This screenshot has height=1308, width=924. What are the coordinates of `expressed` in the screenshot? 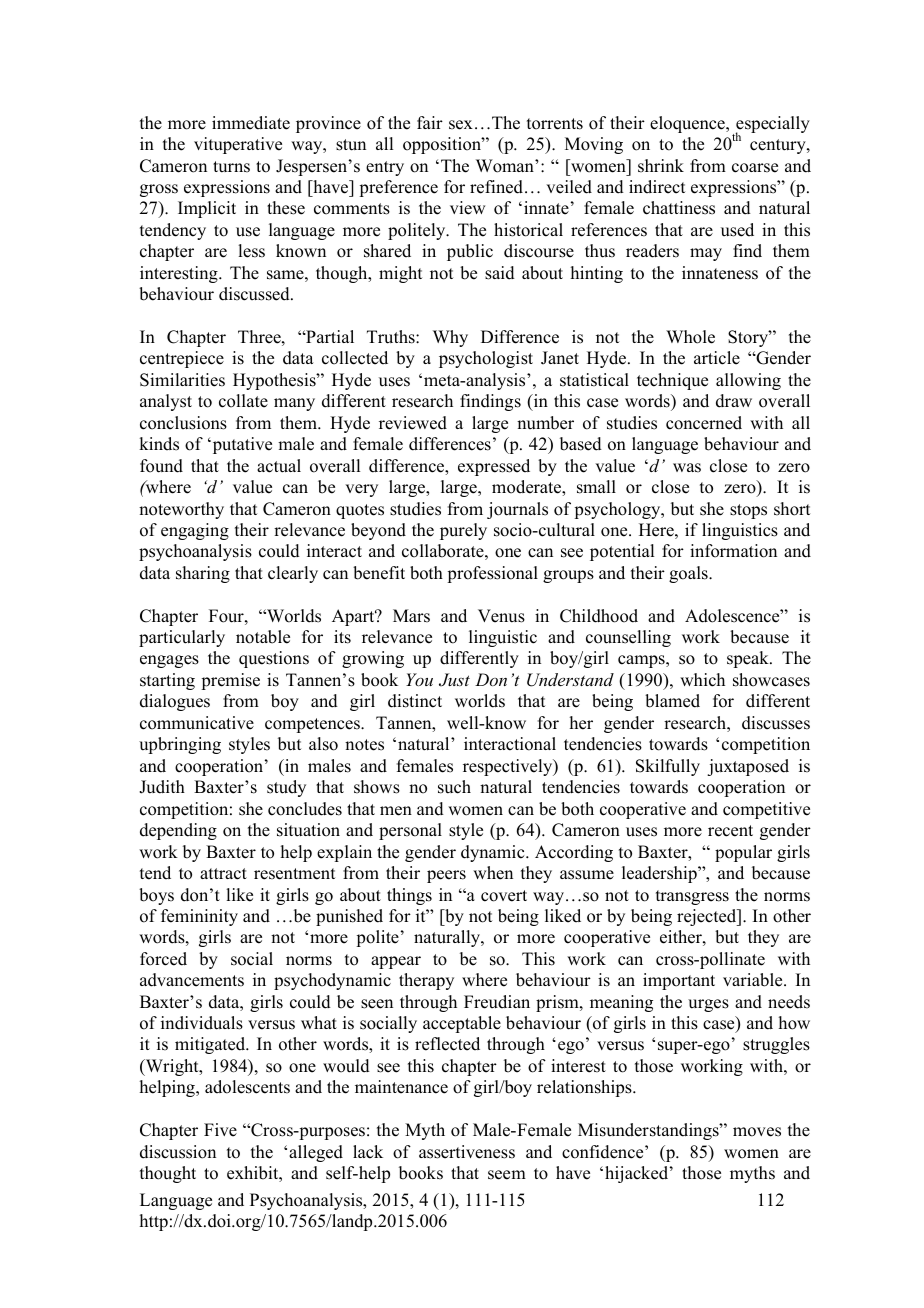 It's located at (494, 467).
